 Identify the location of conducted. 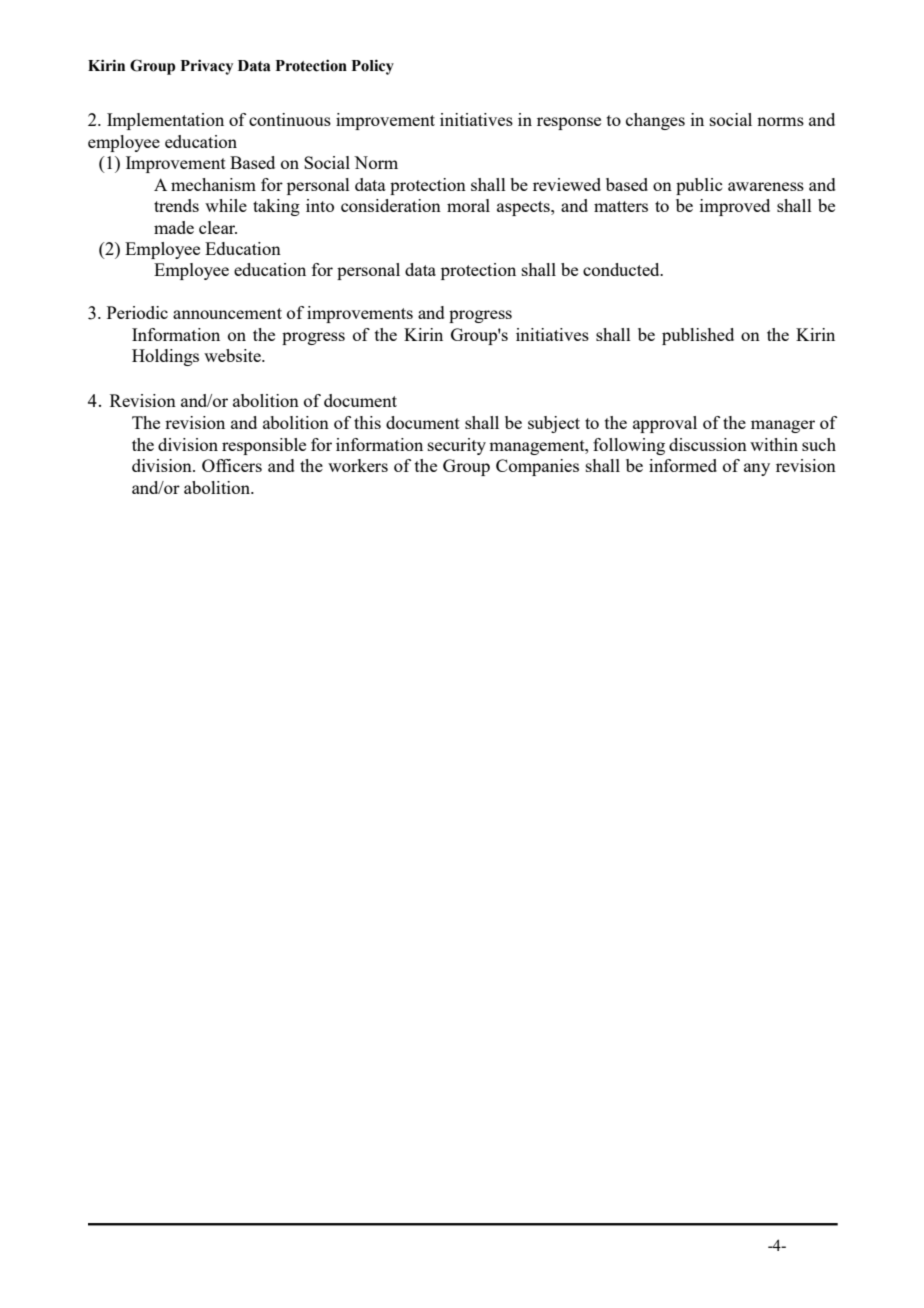
(622, 269).
